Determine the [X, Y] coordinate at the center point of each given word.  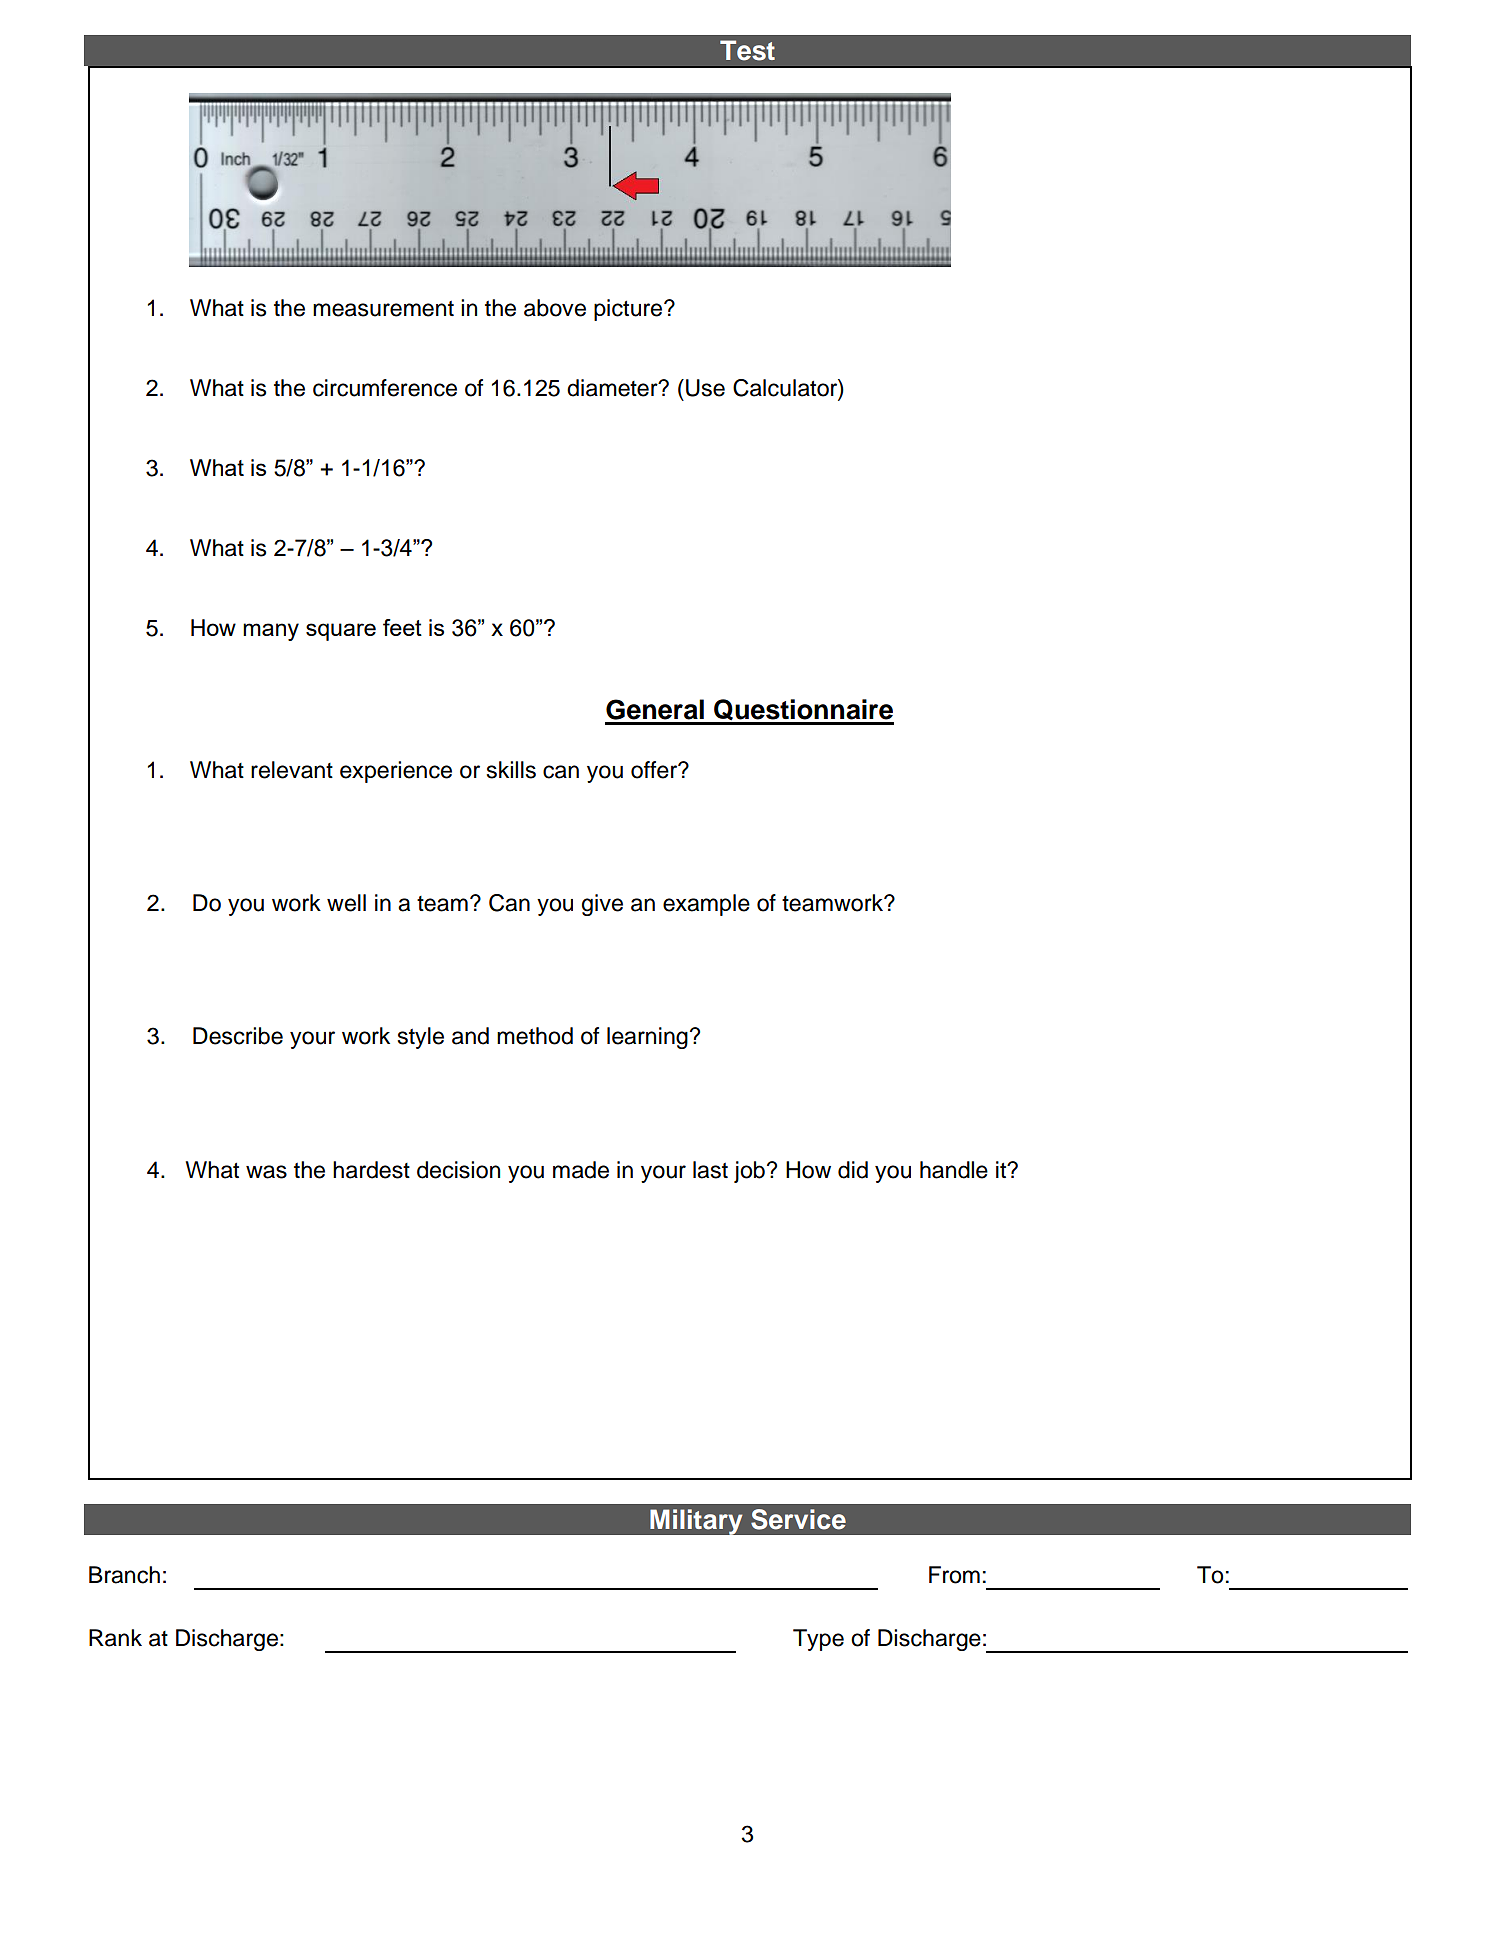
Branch [124, 1575]
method [535, 1036]
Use [705, 388]
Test [747, 50]
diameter [613, 388]
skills [511, 770]
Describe [238, 1036]
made [581, 1170]
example [706, 905]
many [271, 632]
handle [954, 1170]
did [853, 1170]
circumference [385, 388]
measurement [383, 309]
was [266, 1172]
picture [629, 310]
